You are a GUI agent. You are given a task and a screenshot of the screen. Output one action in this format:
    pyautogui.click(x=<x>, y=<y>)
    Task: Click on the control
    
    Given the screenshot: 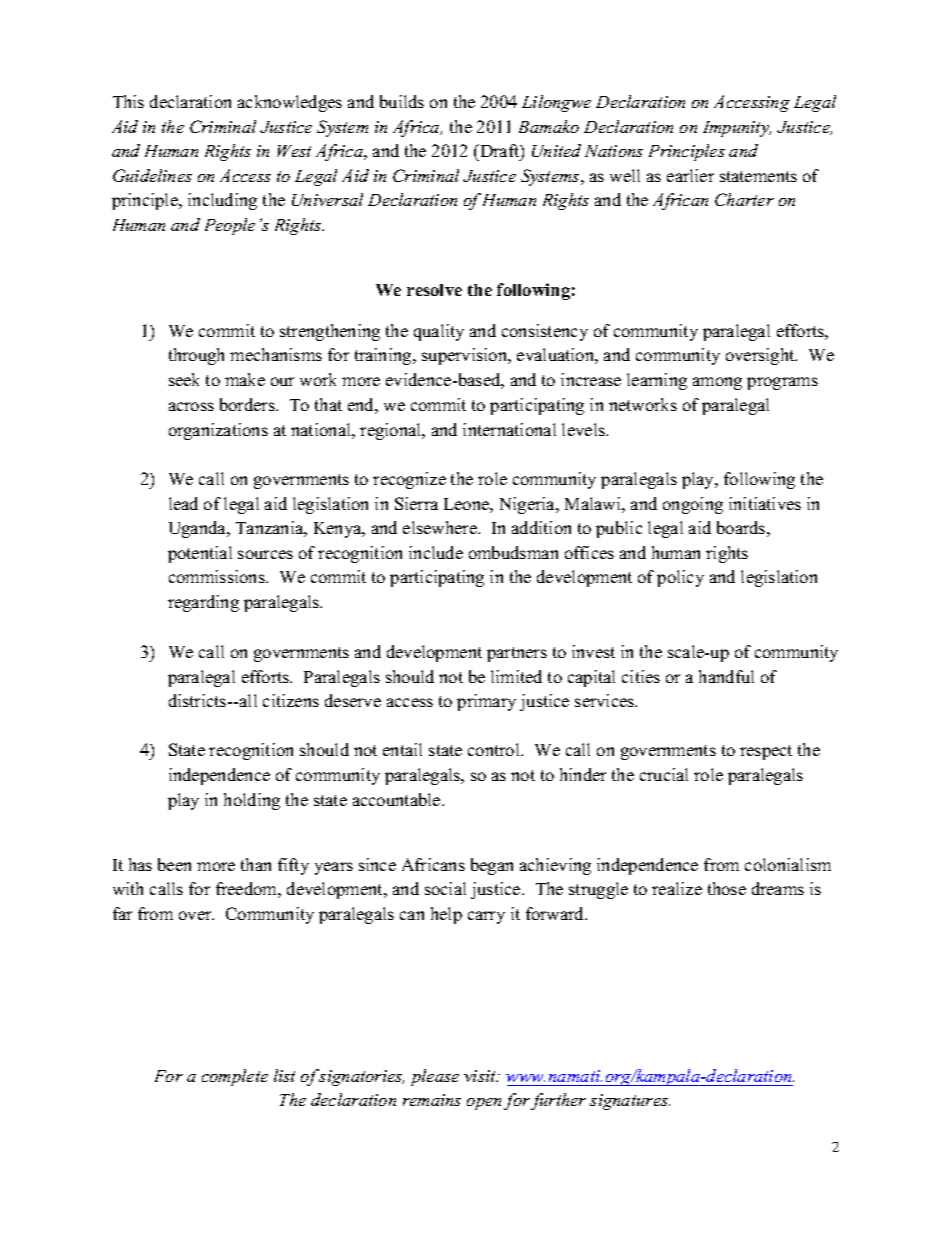 What is the action you would take?
    pyautogui.click(x=495, y=749)
